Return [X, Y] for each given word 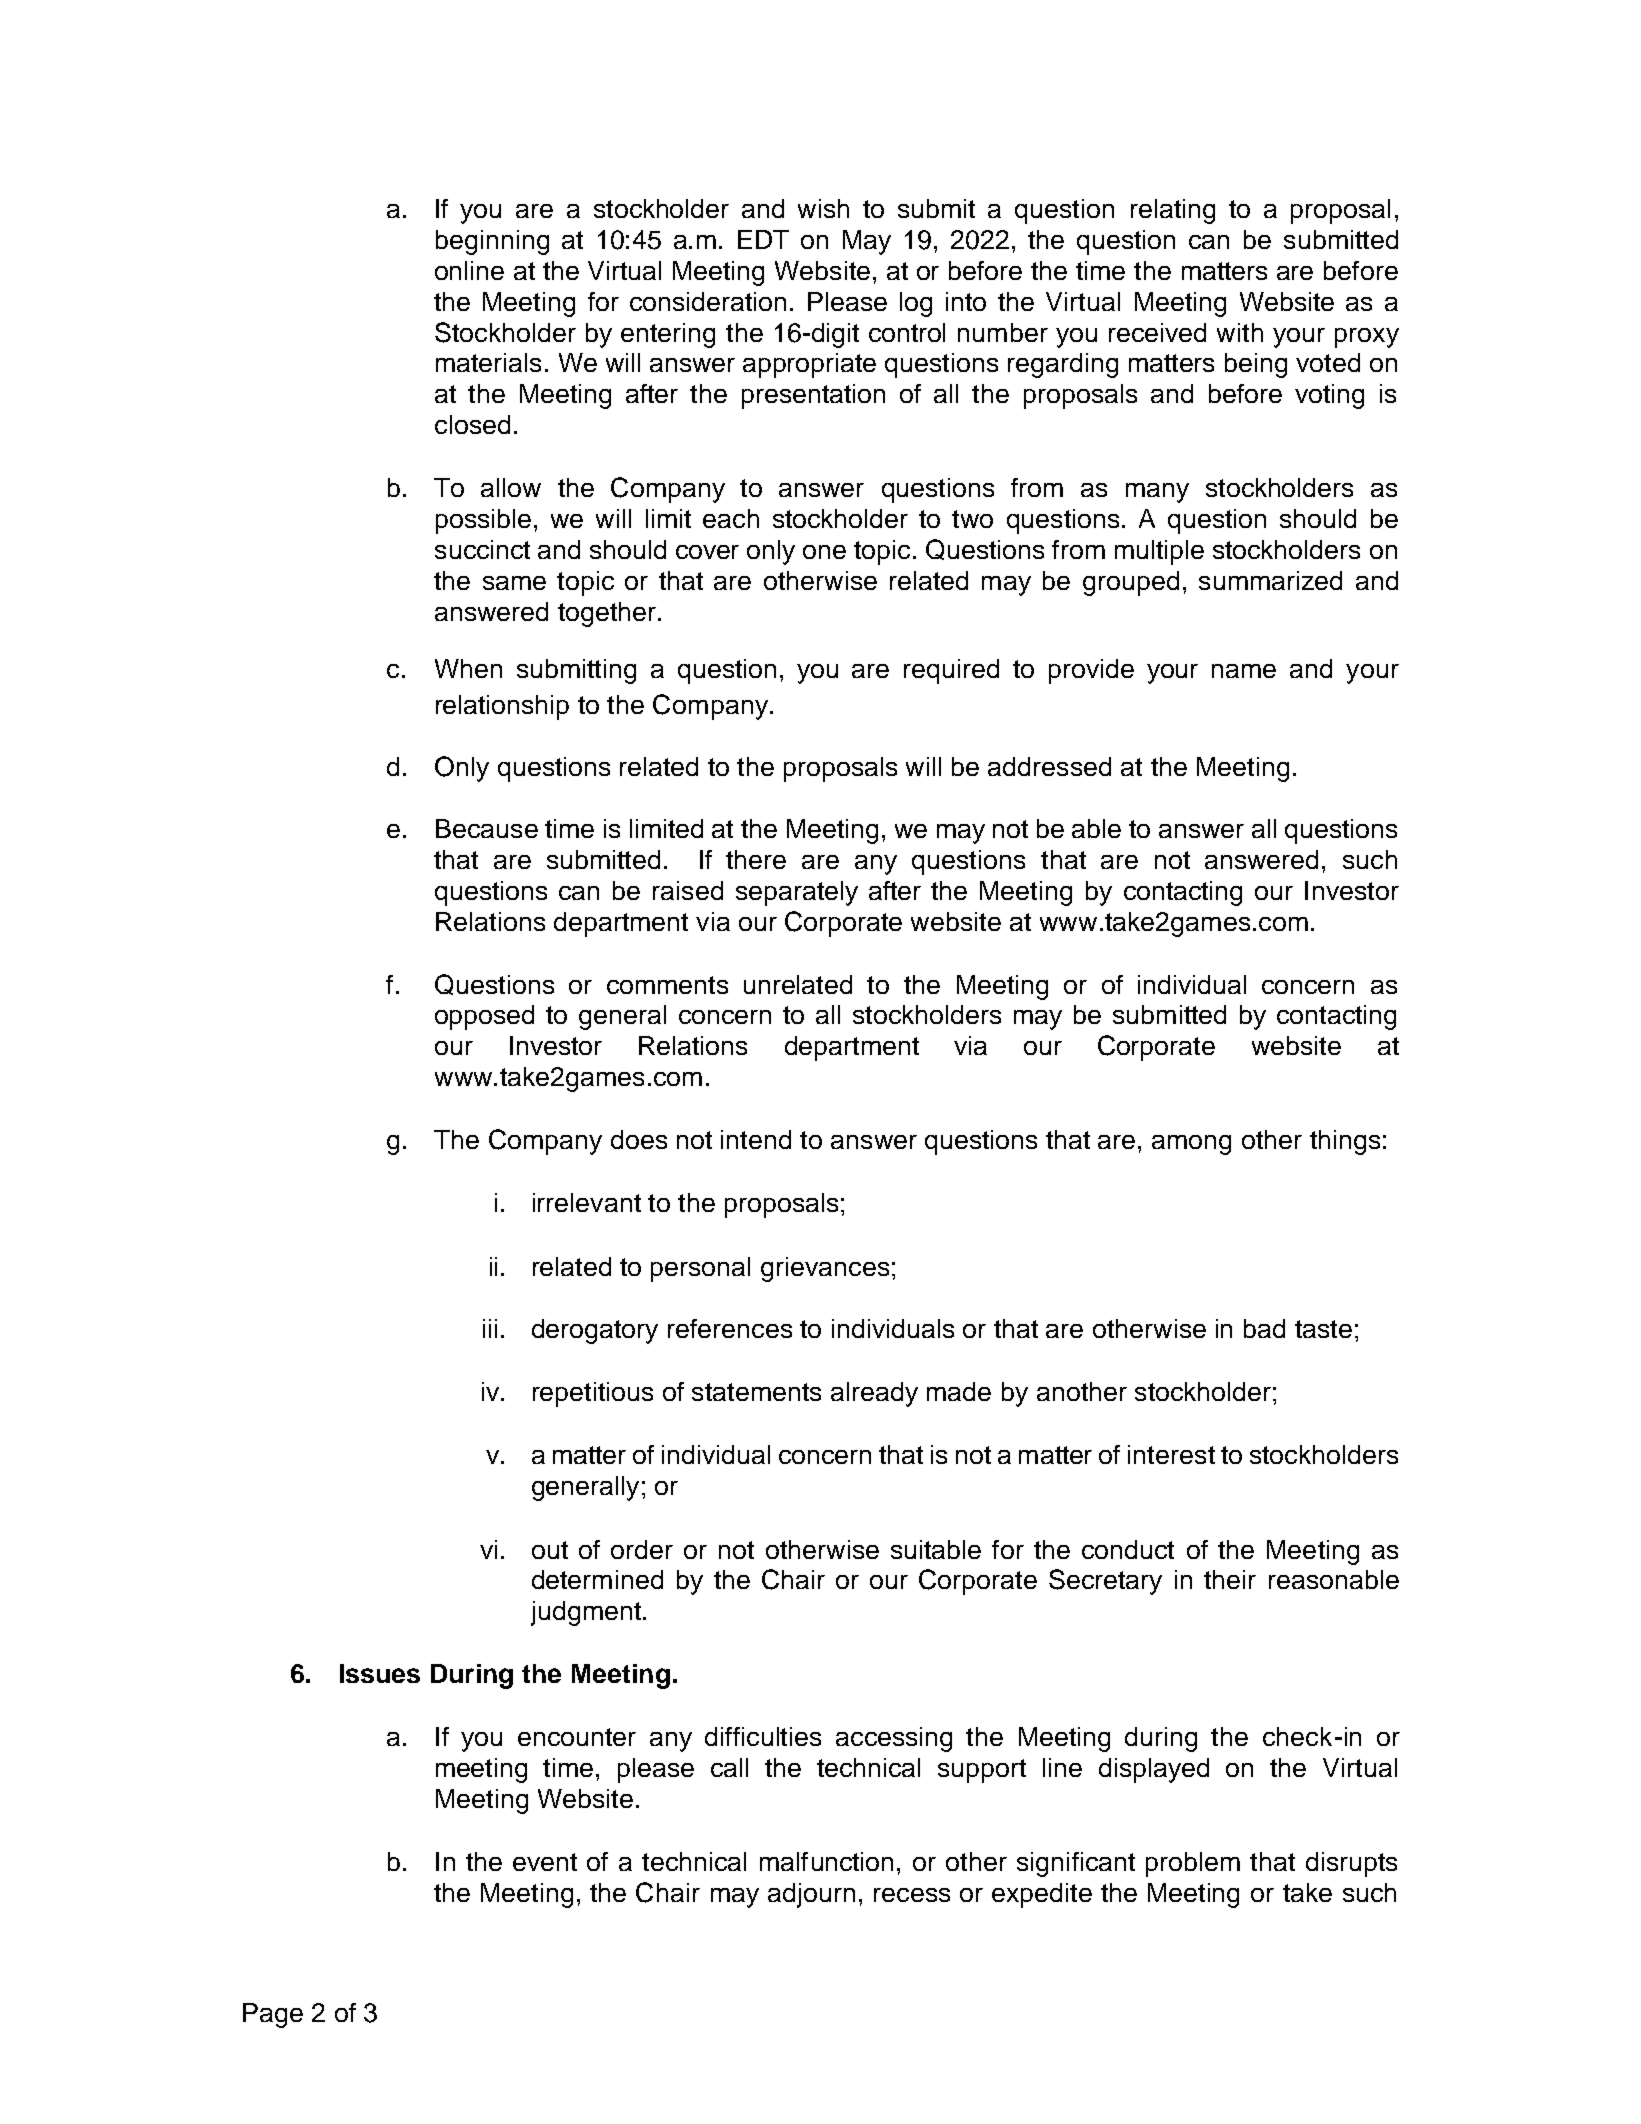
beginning [492, 242]
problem [1193, 1864]
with [1240, 332]
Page [273, 2015]
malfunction [826, 1861]
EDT [763, 239]
